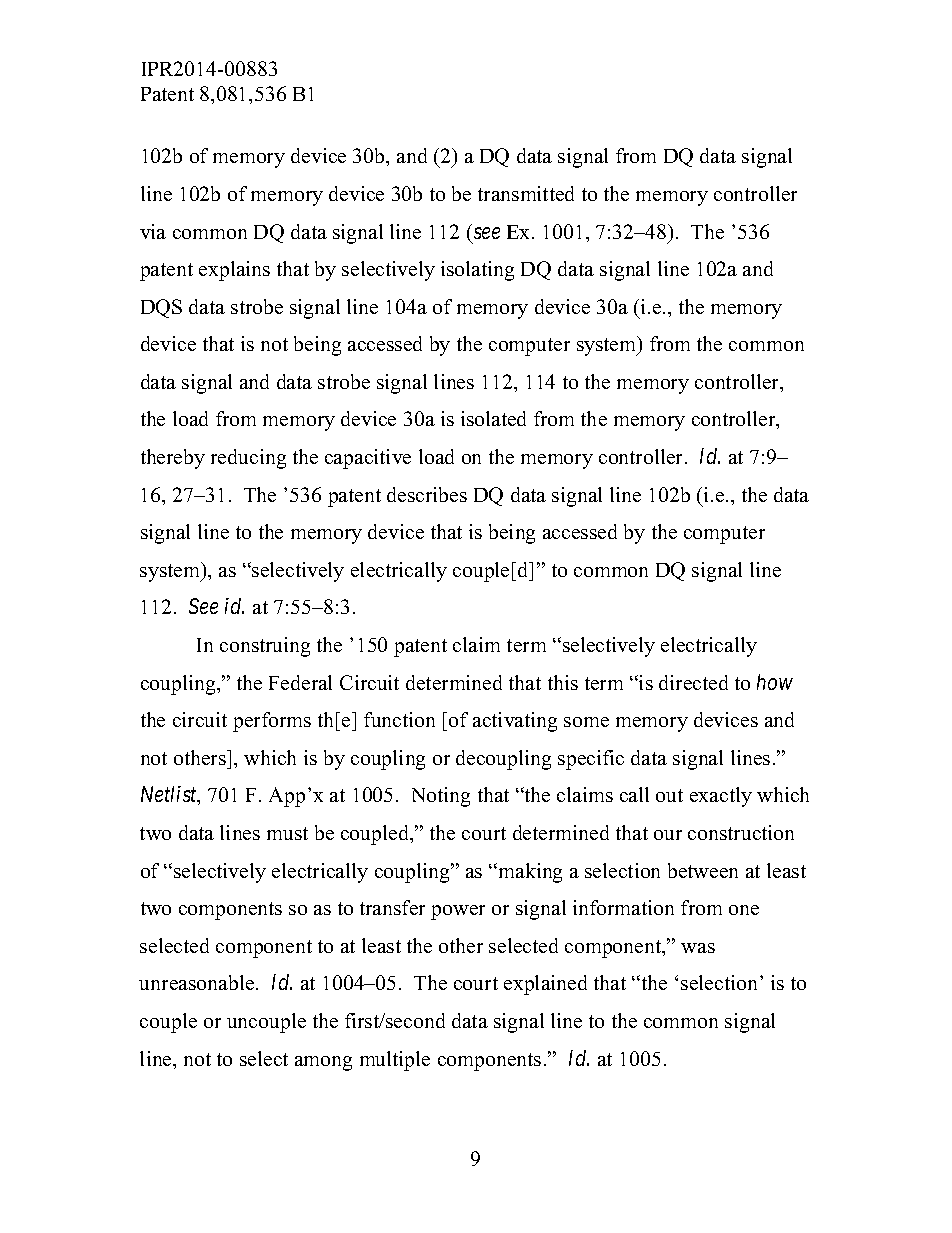 Image resolution: width=952 pixels, height=1233 pixels. Describe the element at coordinates (526, 193) in the screenshot. I see `transmitted` at that location.
